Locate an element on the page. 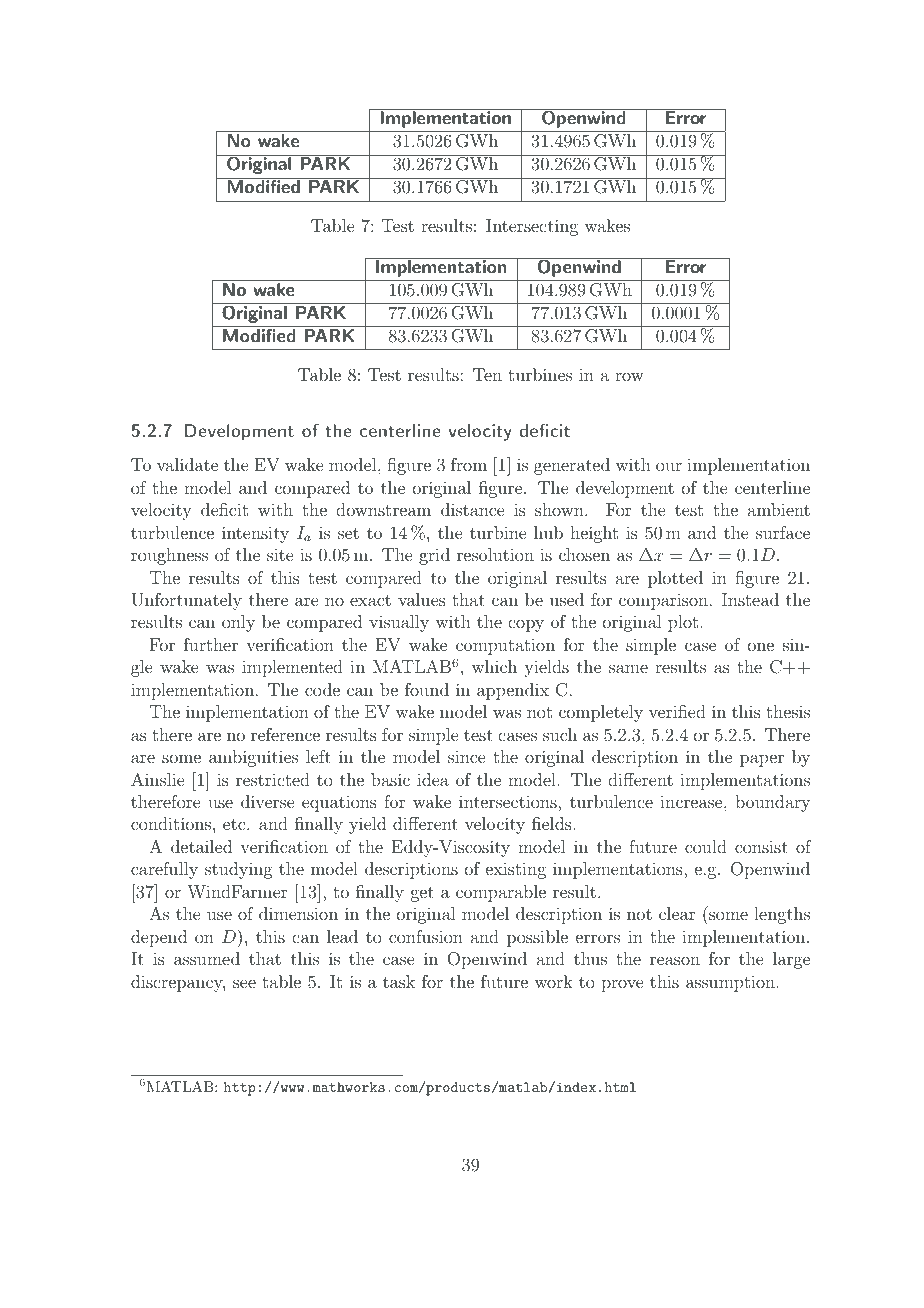 The image size is (924, 1308). our is located at coordinates (669, 466).
